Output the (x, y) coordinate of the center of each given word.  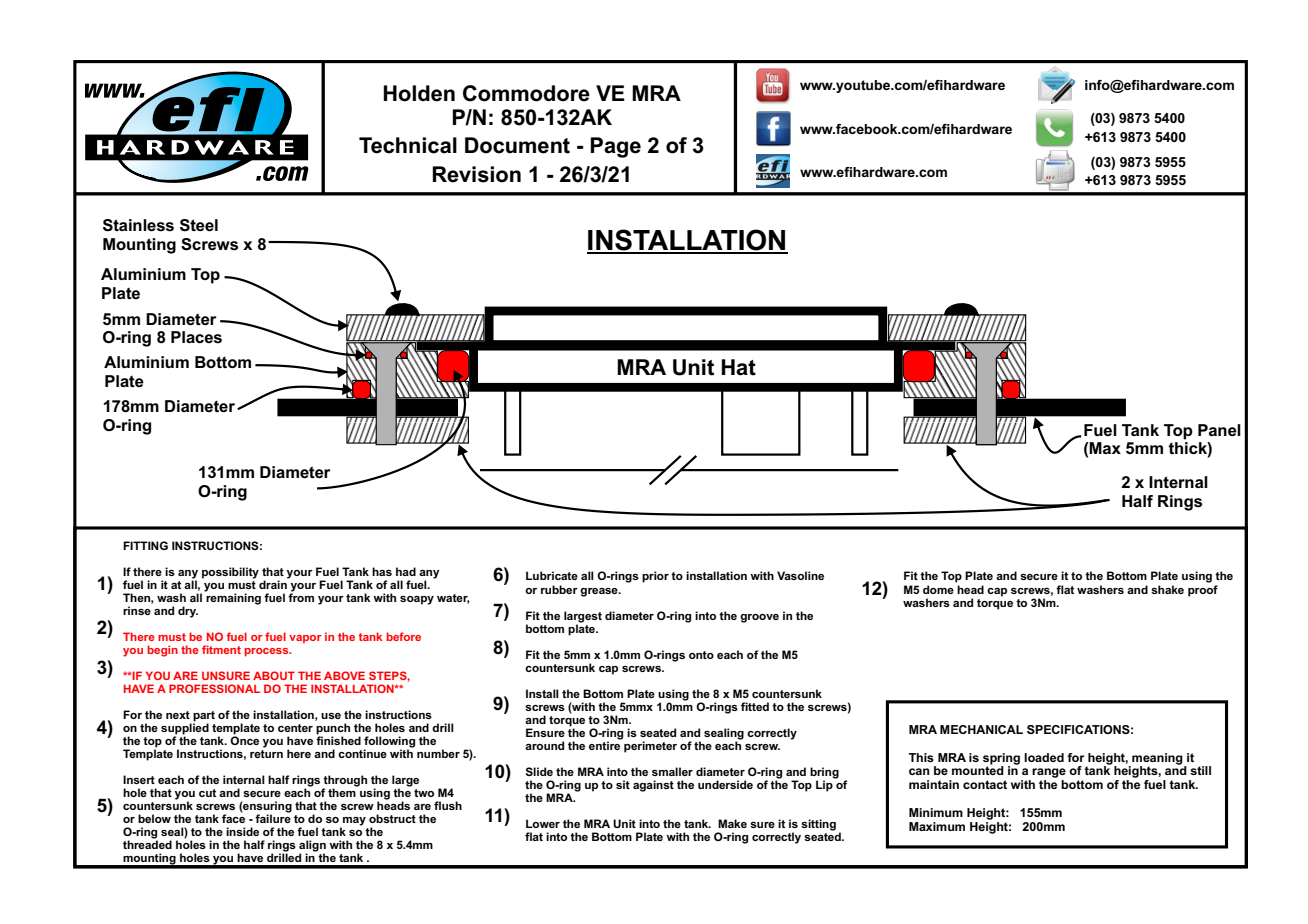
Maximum (937, 826)
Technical (408, 145)
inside (242, 831)
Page (615, 147)
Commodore (526, 93)
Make (732, 823)
